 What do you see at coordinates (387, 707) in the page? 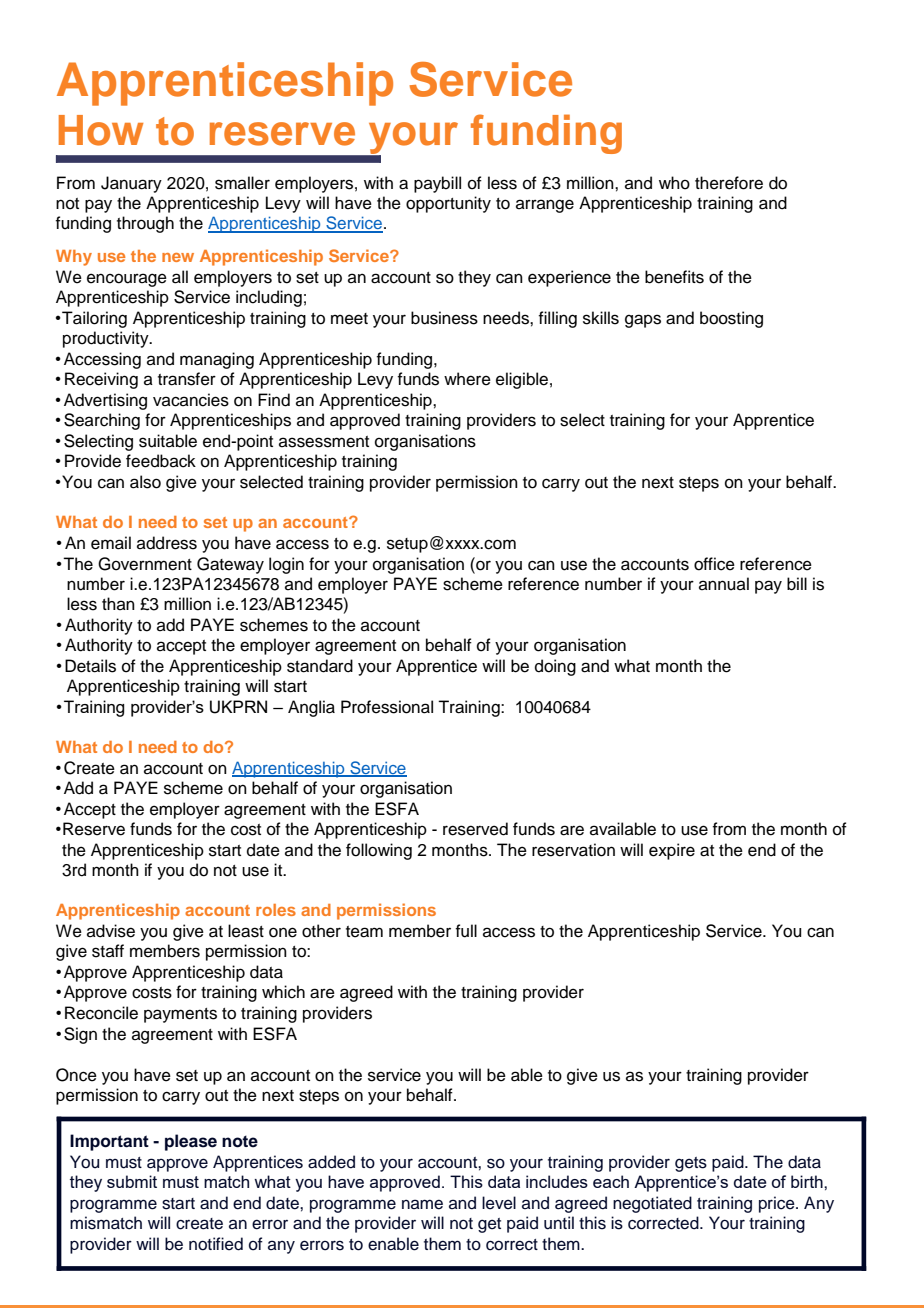
I see `Professional` at bounding box center [387, 707].
